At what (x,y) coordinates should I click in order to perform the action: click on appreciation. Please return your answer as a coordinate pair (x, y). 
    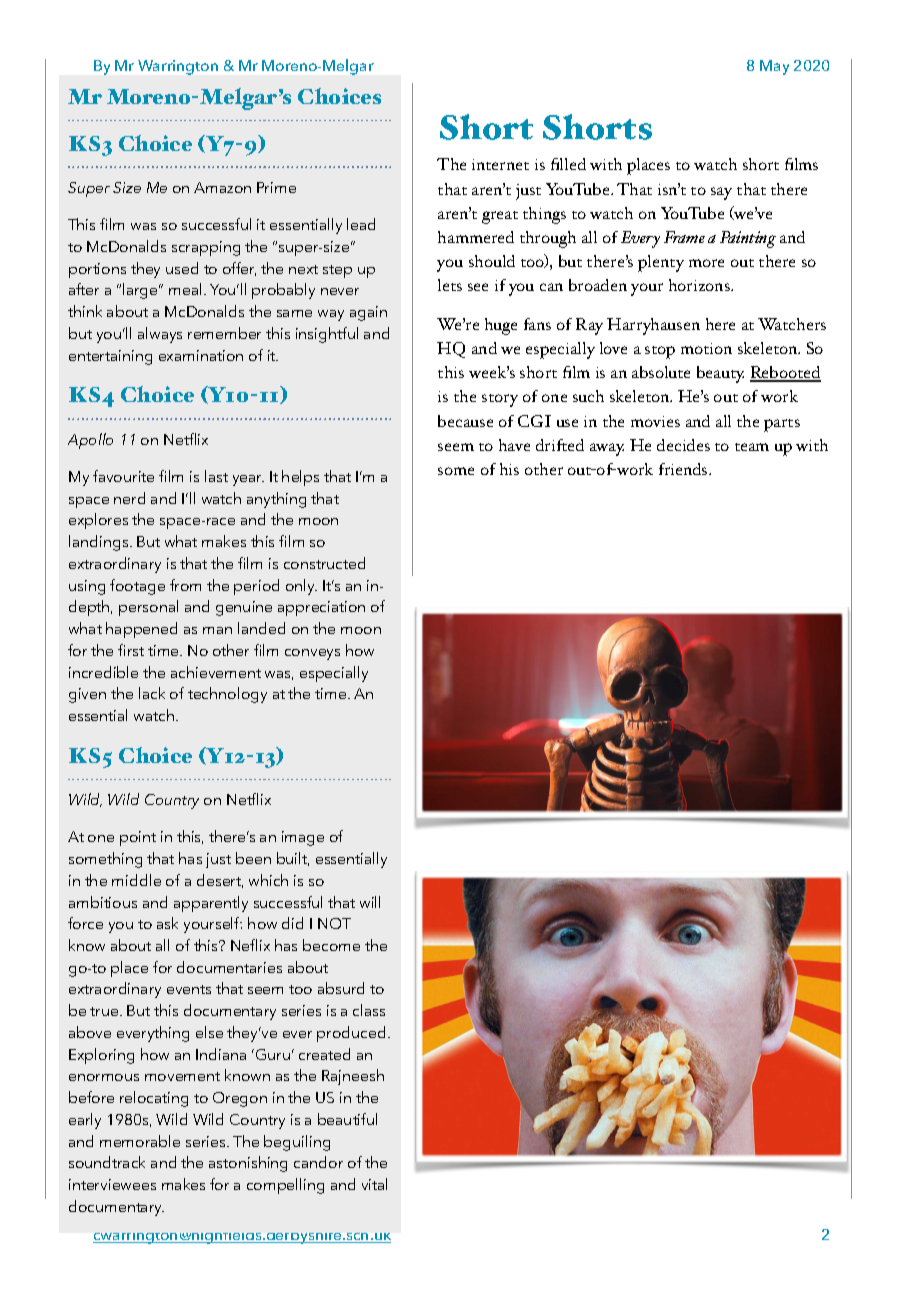
    Looking at the image, I should click on (321, 608).
